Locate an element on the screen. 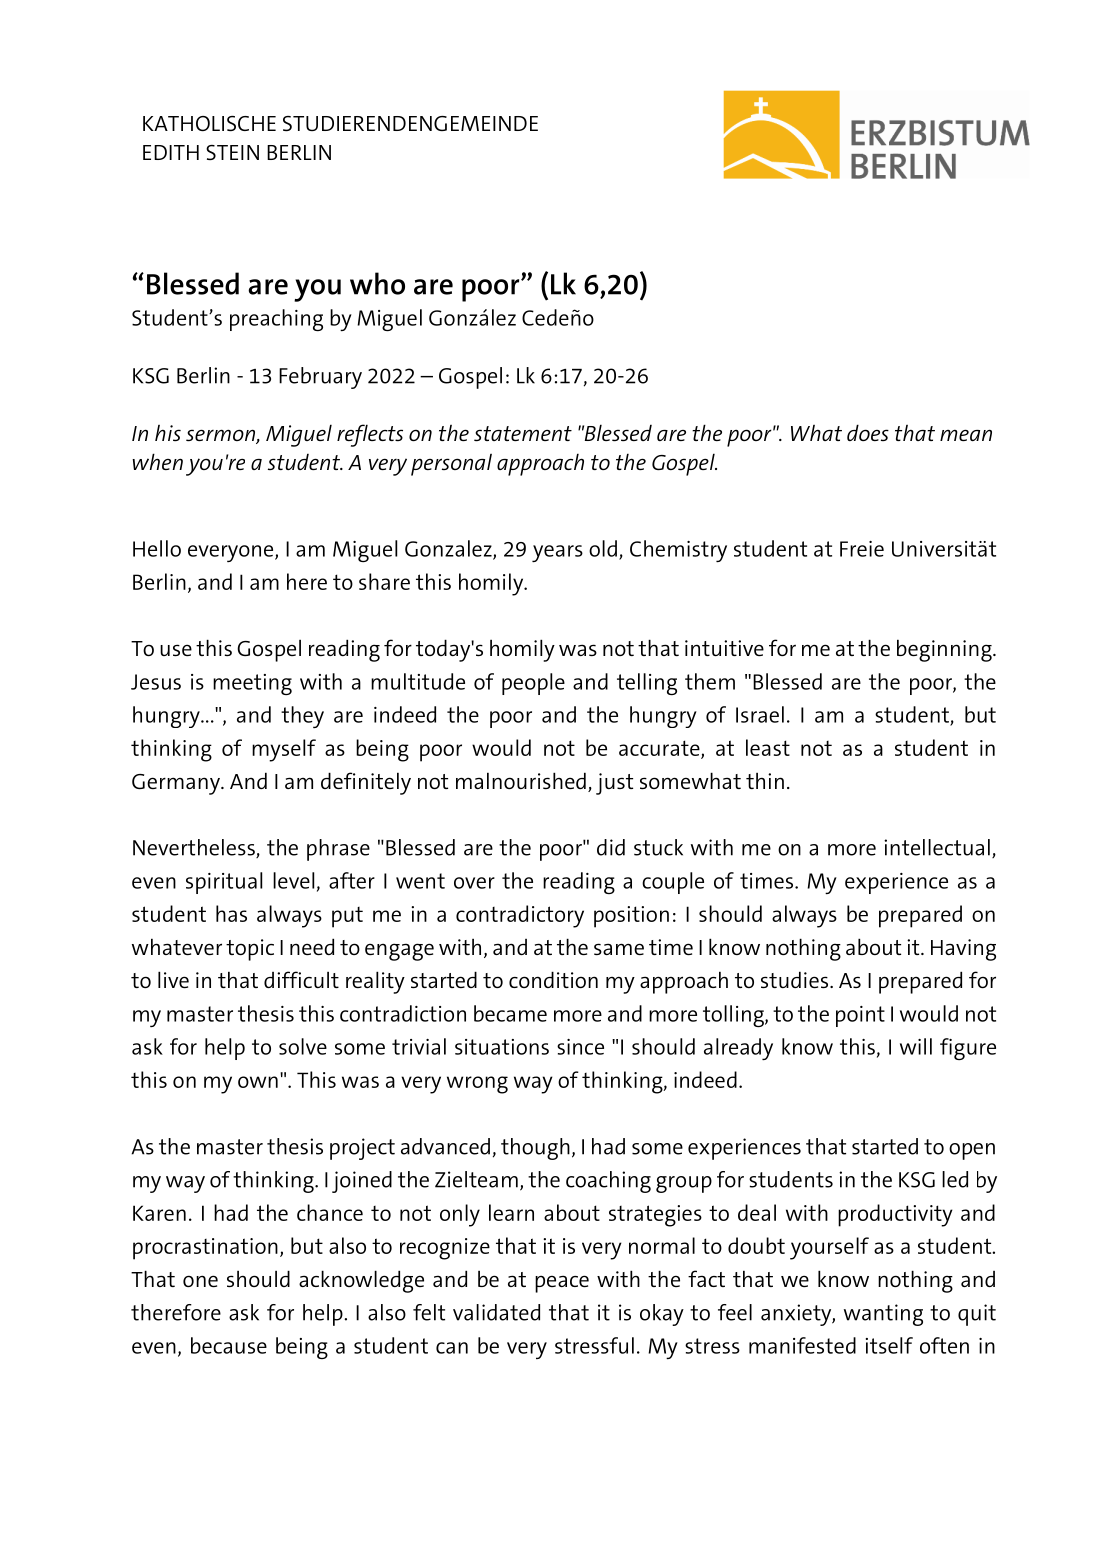 The height and width of the screenshot is (1558, 1102). because is located at coordinates (229, 1345).
